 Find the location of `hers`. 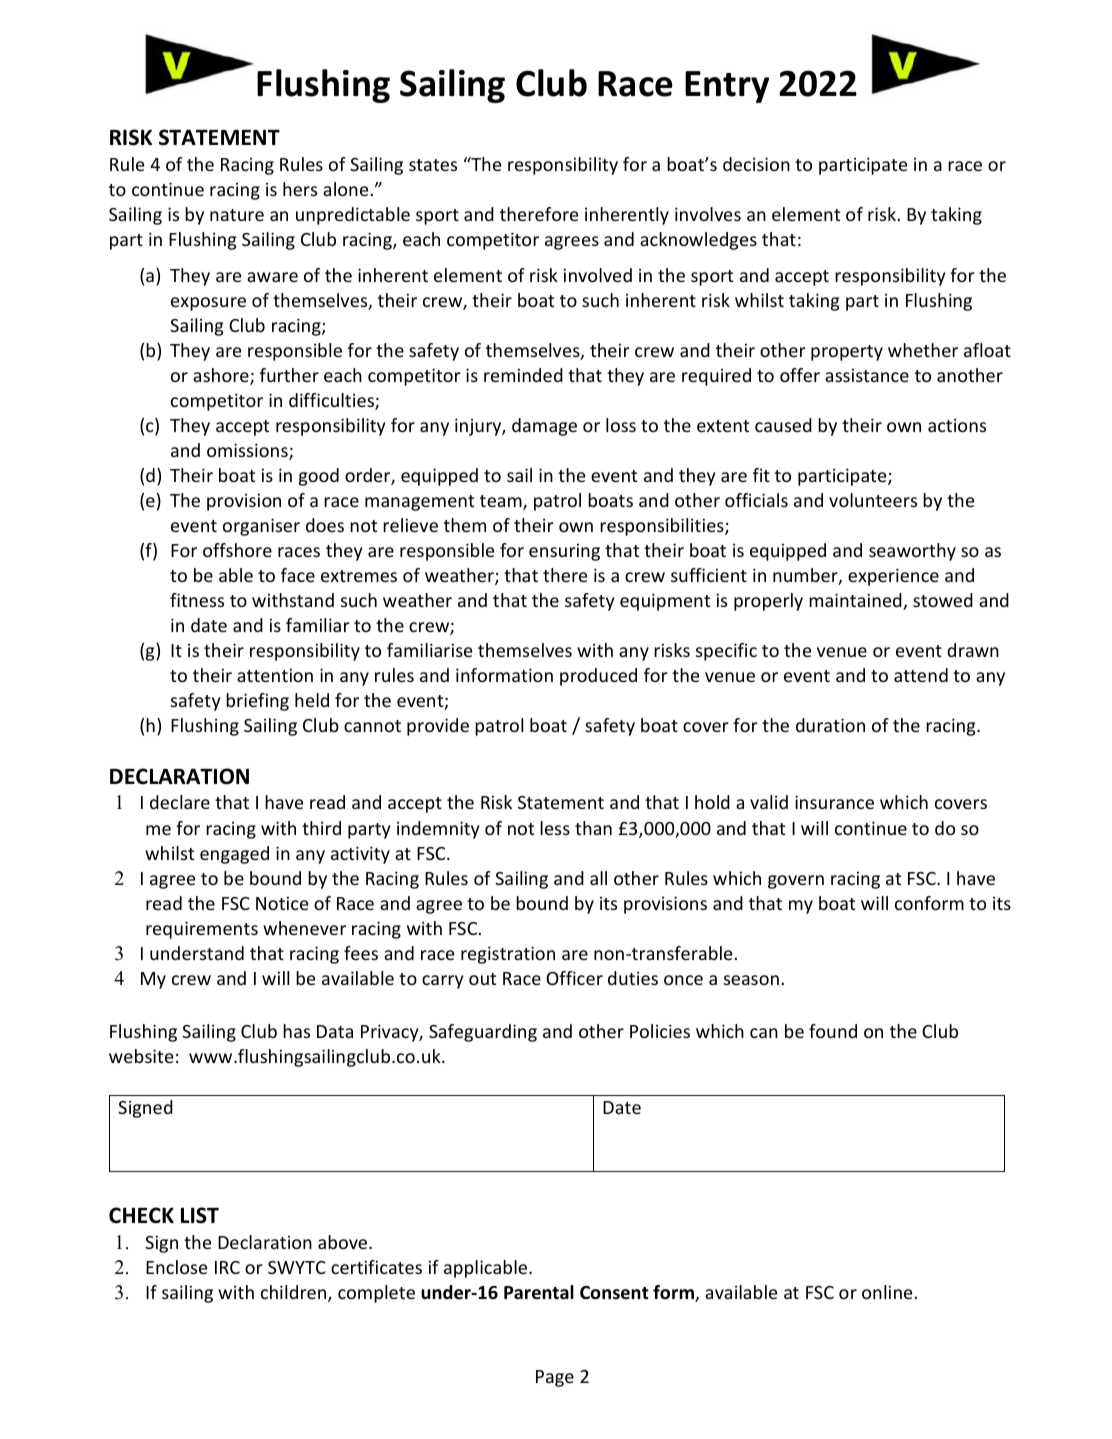

hers is located at coordinates (300, 189).
